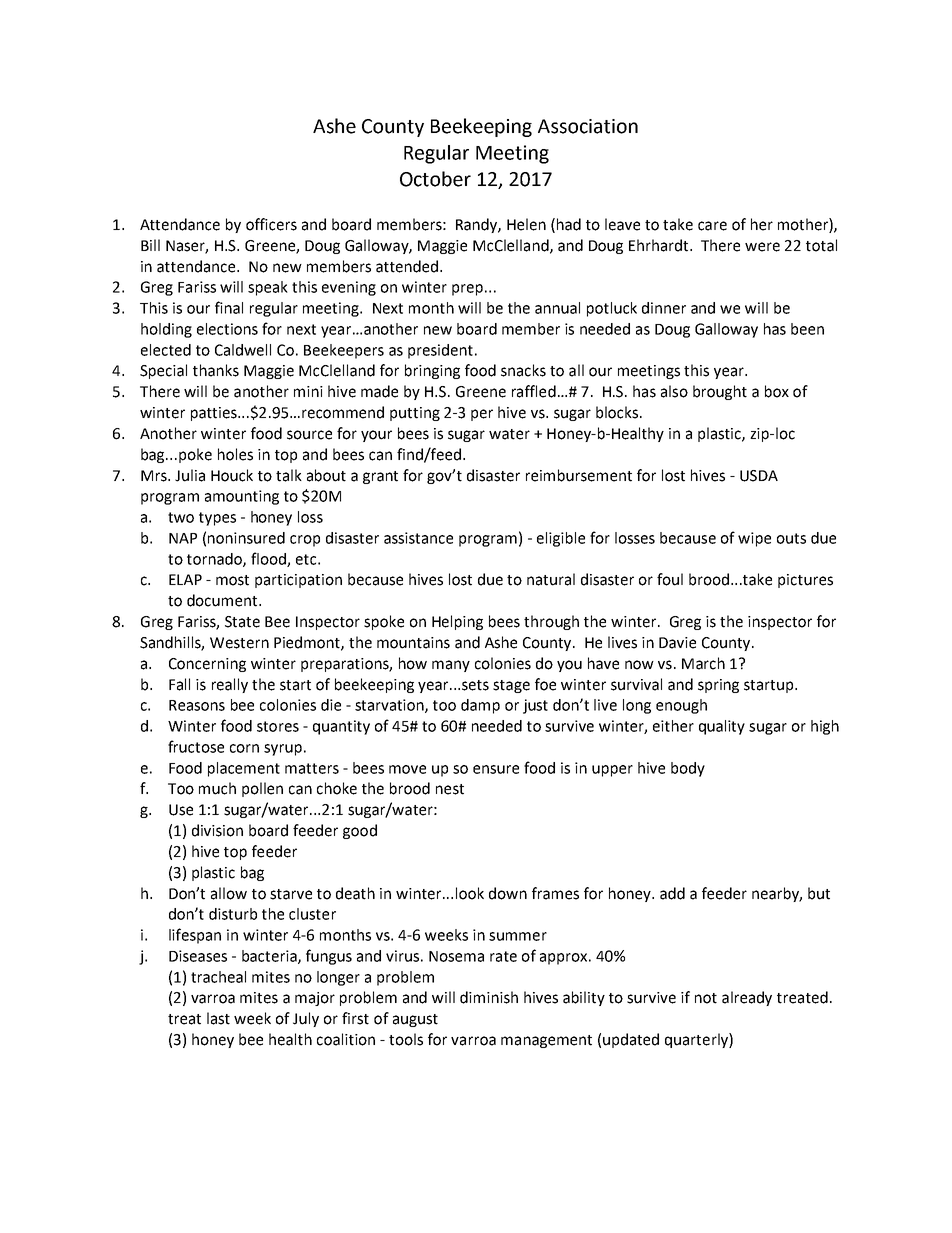 This image has height=1233, width=952. Describe the element at coordinates (551, 579) in the image. I see `natural` at that location.
